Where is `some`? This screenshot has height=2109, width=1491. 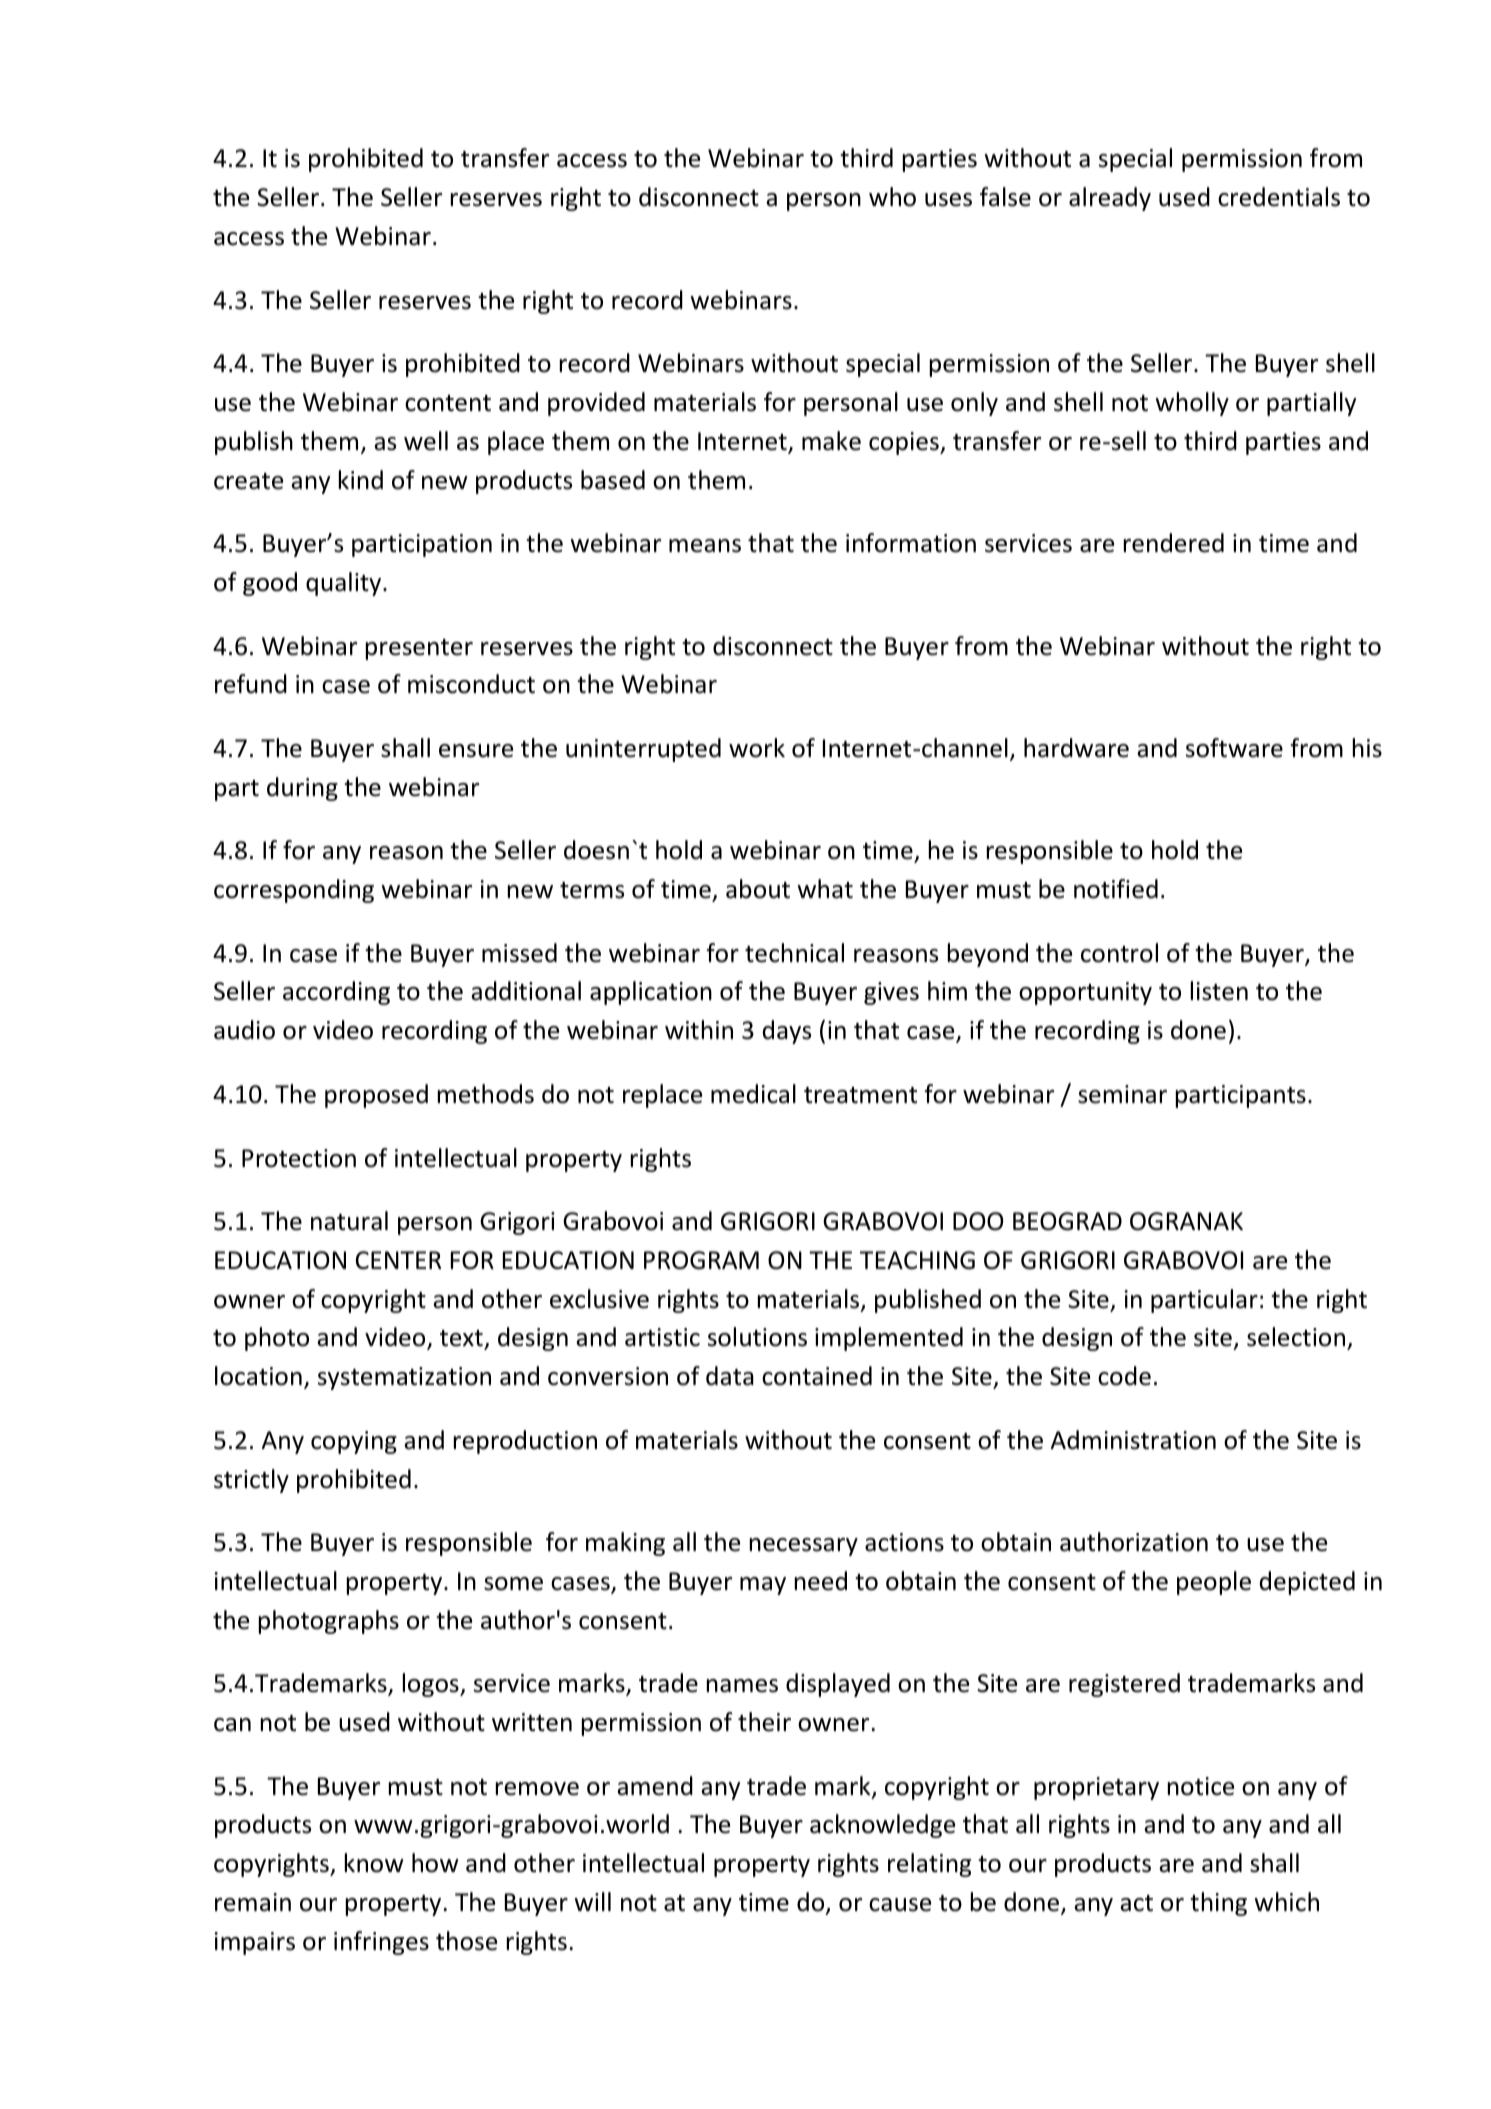 some is located at coordinates (513, 1584).
